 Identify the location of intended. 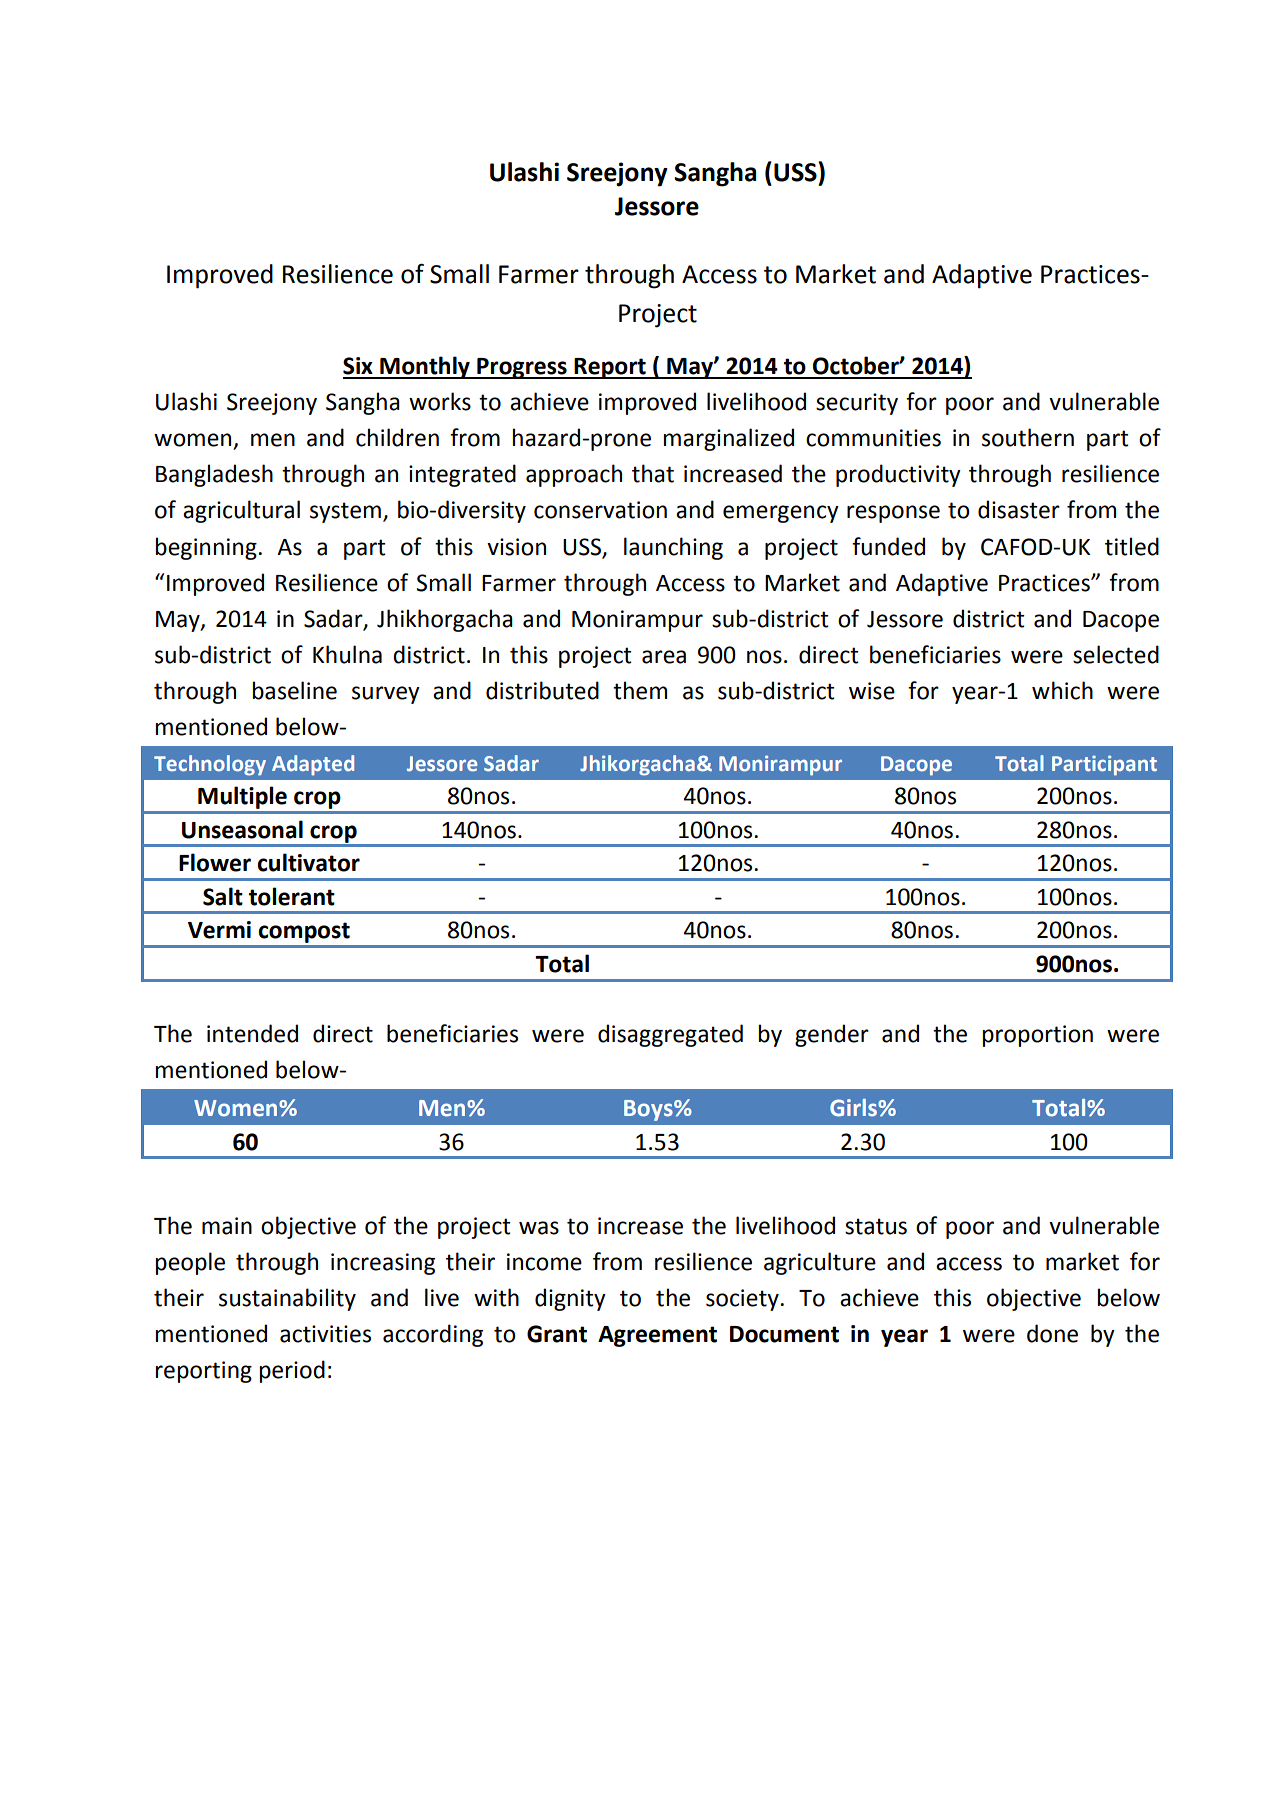
(252, 1033).
